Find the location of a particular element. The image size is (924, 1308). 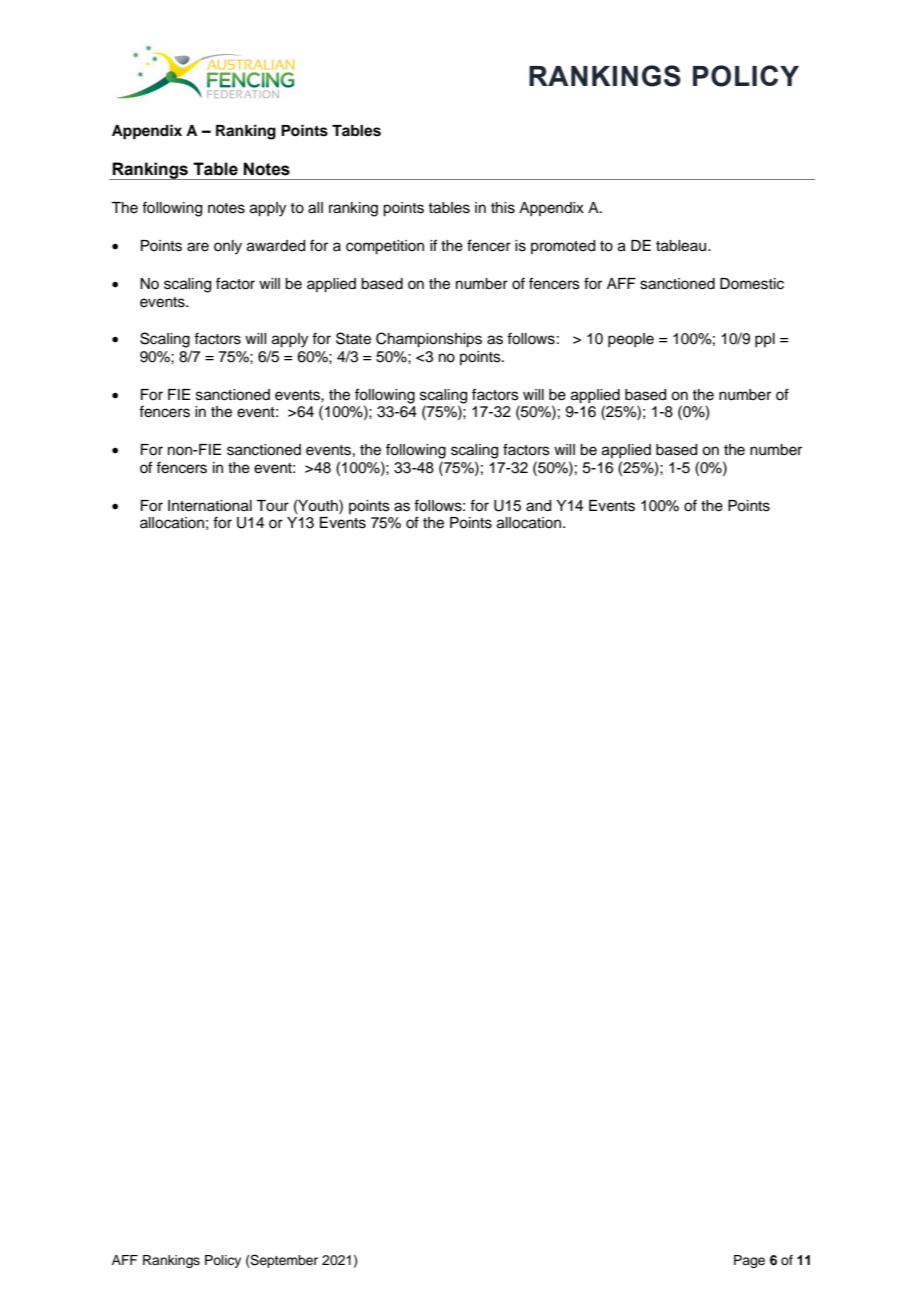

Page is located at coordinates (749, 1261).
